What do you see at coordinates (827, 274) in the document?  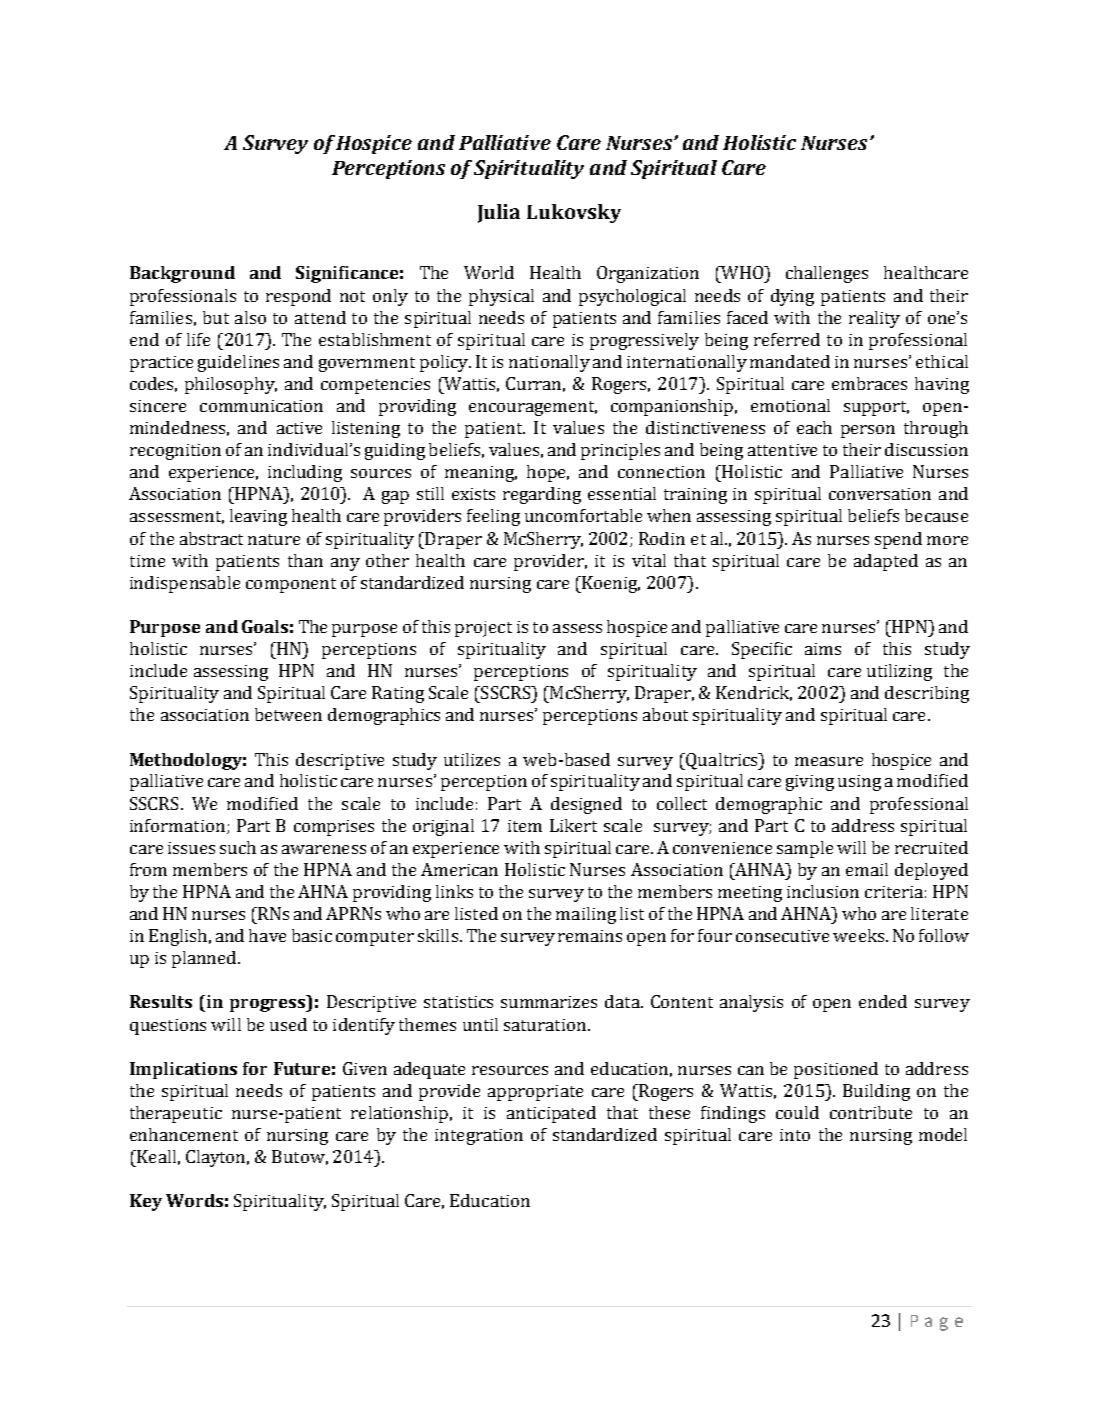 I see `challenges` at bounding box center [827, 274].
